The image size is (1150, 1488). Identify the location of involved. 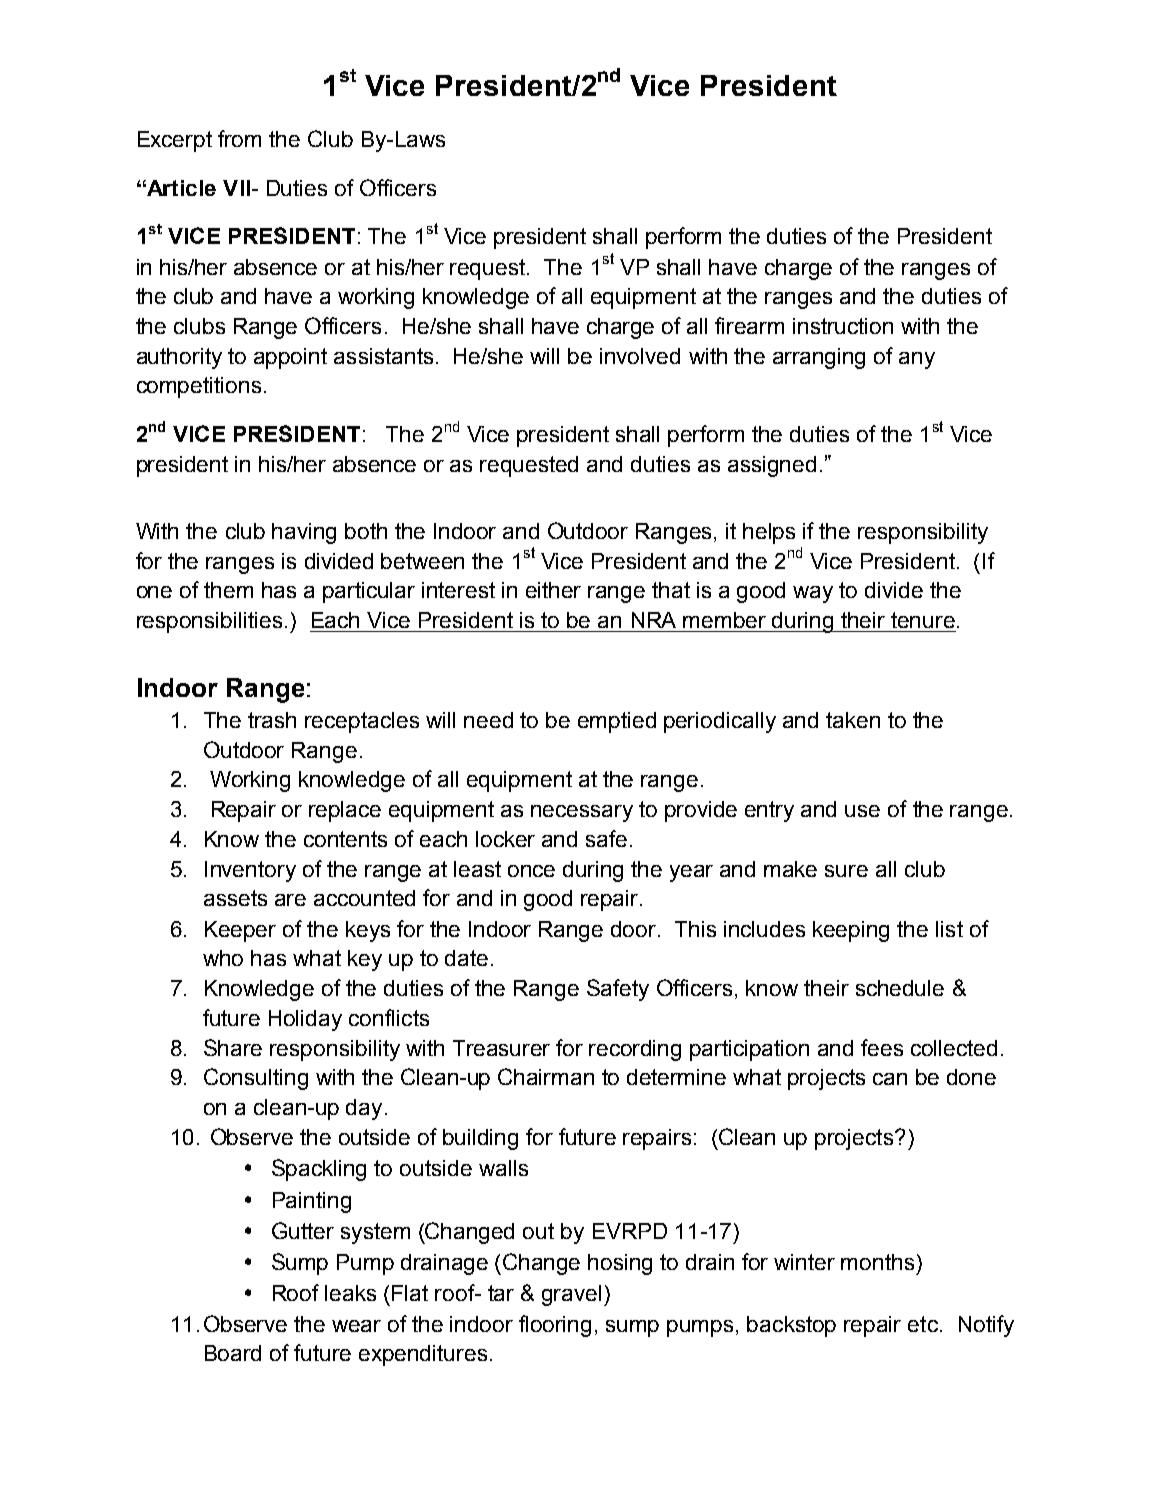
(640, 356).
